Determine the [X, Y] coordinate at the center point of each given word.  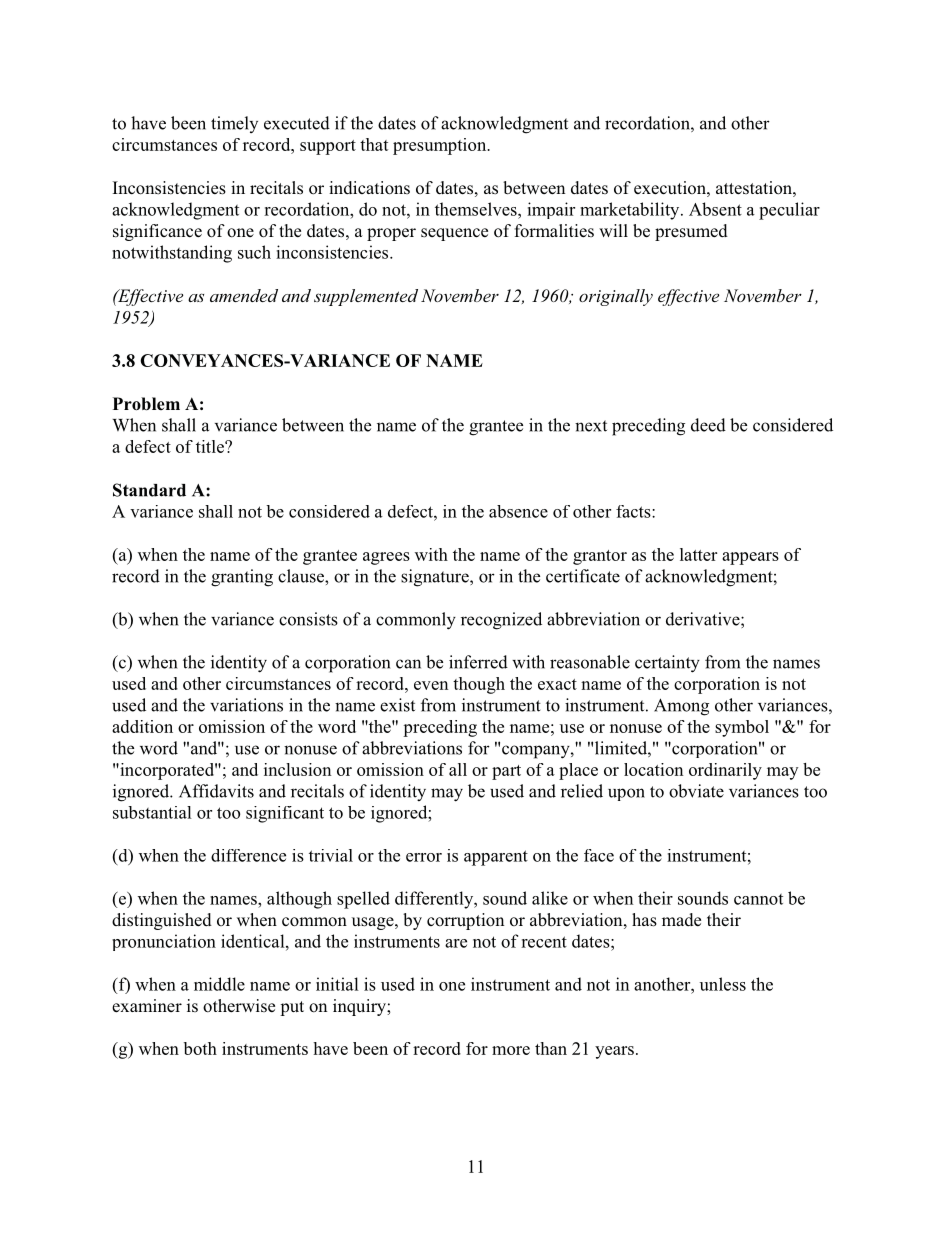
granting [242, 578]
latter [698, 554]
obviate [696, 791]
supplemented [366, 297]
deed [708, 425]
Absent [715, 209]
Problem [146, 404]
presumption [441, 146]
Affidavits [216, 791]
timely [234, 124]
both [200, 1048]
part [506, 772]
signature [436, 578]
